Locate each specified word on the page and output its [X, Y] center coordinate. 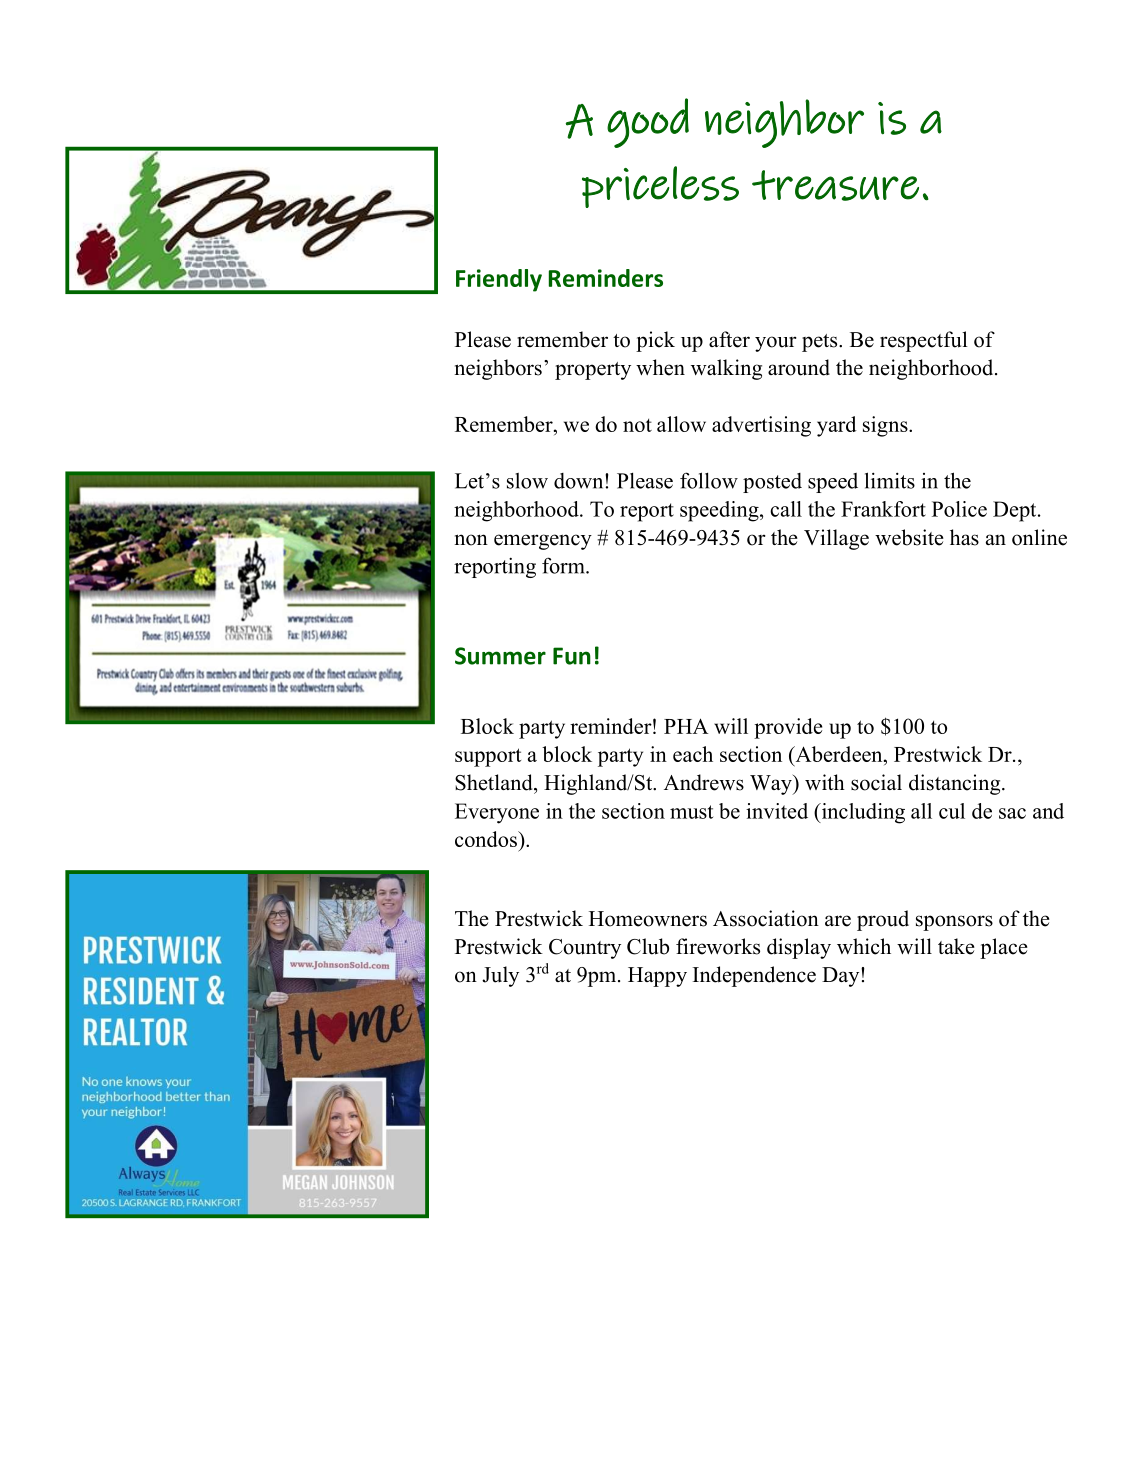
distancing [956, 784]
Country [585, 949]
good [648, 123]
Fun [572, 656]
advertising [761, 426]
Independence [754, 976]
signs [886, 426]
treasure [835, 185]
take [956, 946]
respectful [924, 341]
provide [788, 728]
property [593, 371]
